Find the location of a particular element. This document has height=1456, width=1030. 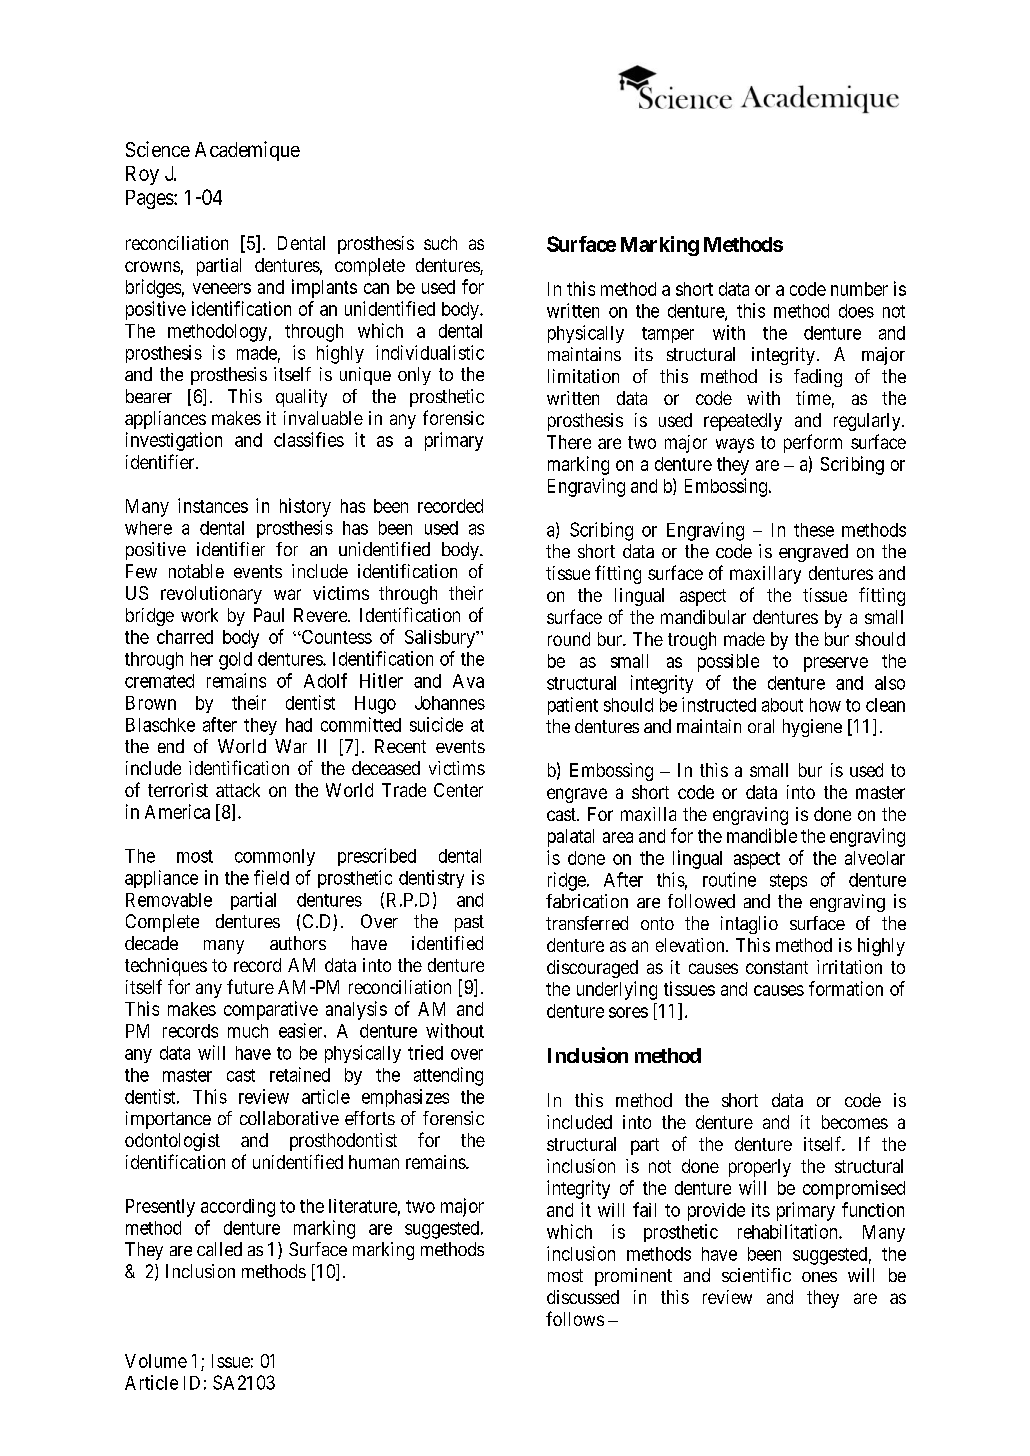

such is located at coordinates (440, 243).
